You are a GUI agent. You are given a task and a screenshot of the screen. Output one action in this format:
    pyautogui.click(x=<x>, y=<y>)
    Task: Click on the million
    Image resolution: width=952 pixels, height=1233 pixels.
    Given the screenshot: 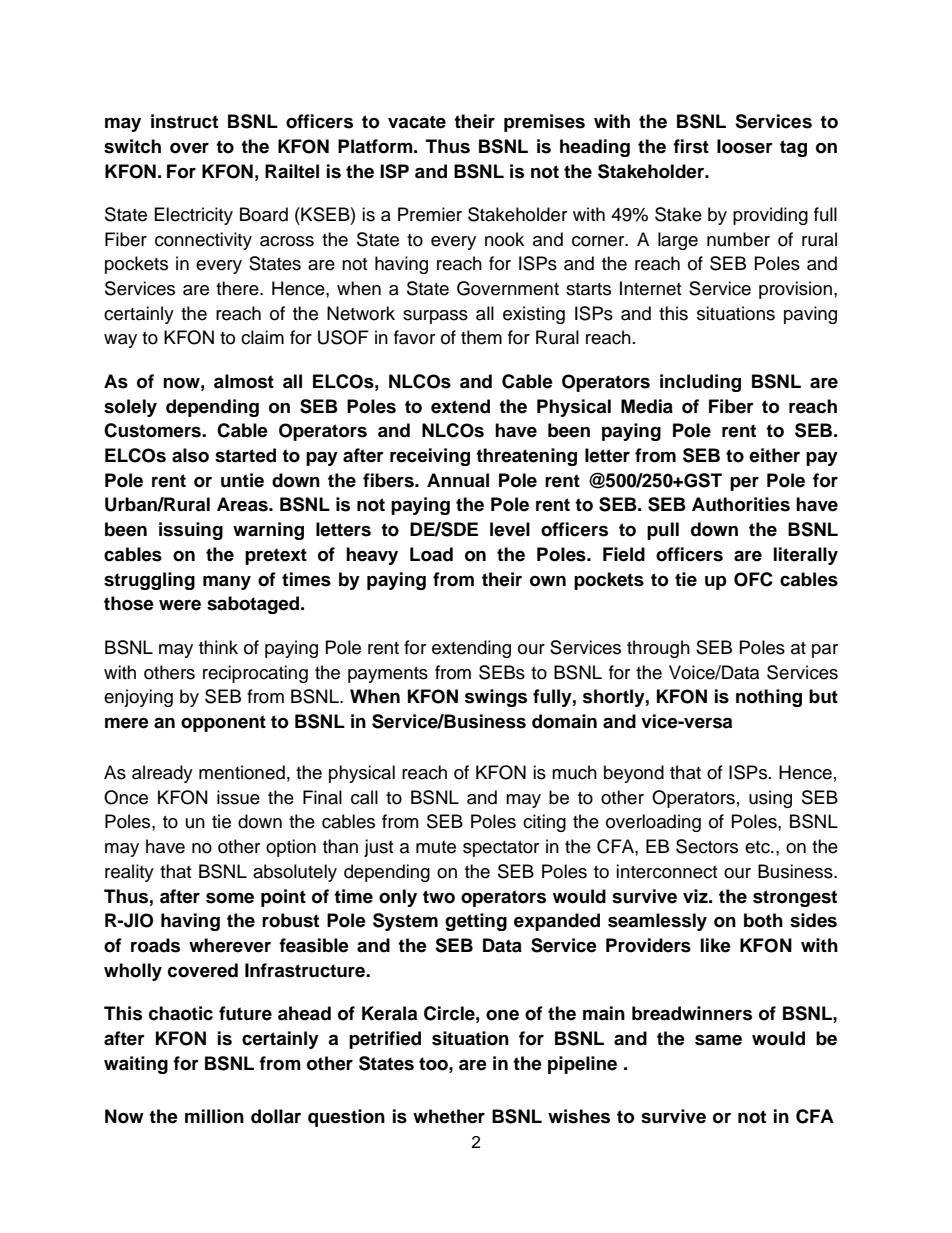 What is the action you would take?
    pyautogui.click(x=214, y=1116)
